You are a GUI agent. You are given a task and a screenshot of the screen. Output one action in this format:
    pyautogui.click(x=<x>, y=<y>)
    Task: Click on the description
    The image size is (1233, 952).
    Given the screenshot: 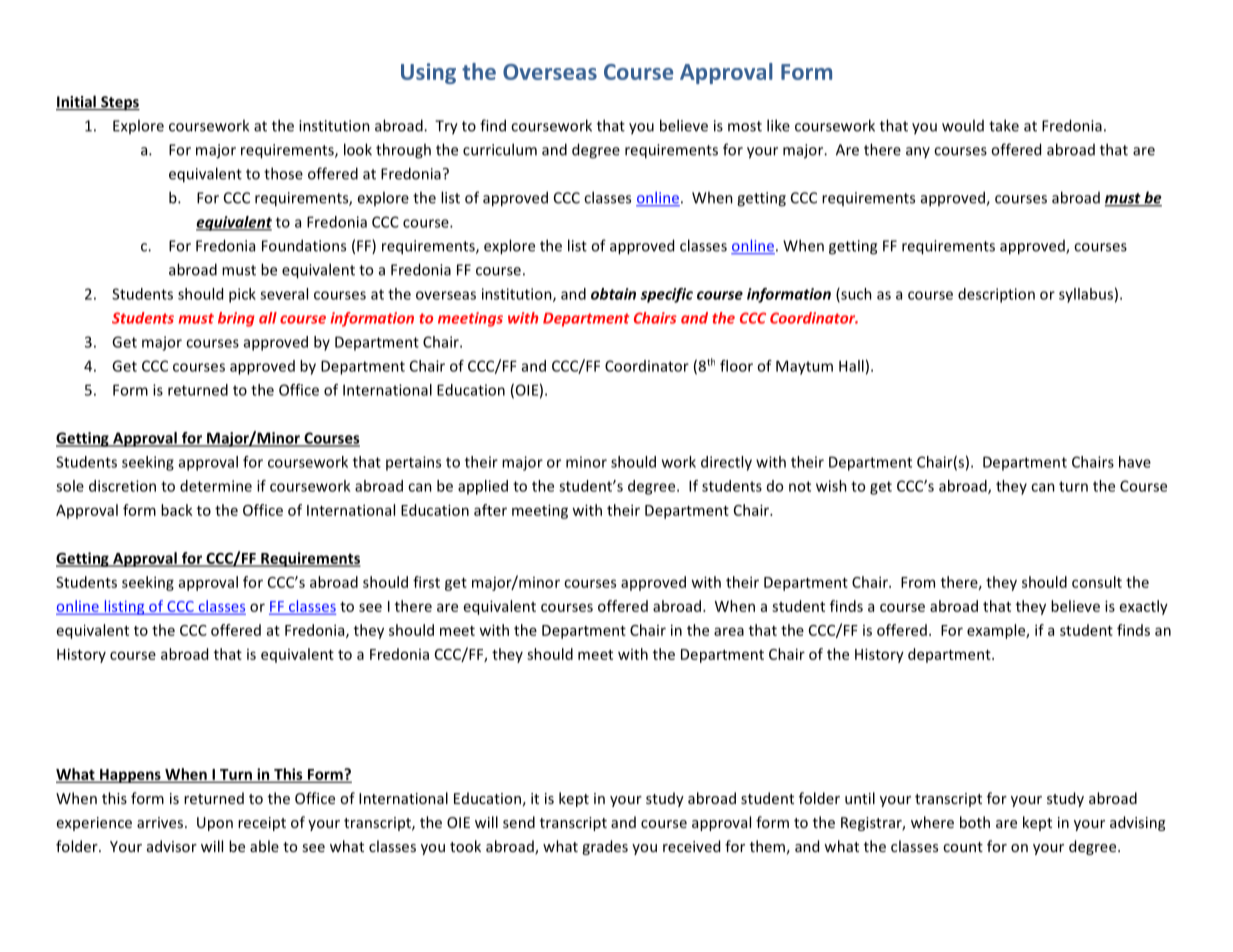 What is the action you would take?
    pyautogui.click(x=996, y=295)
